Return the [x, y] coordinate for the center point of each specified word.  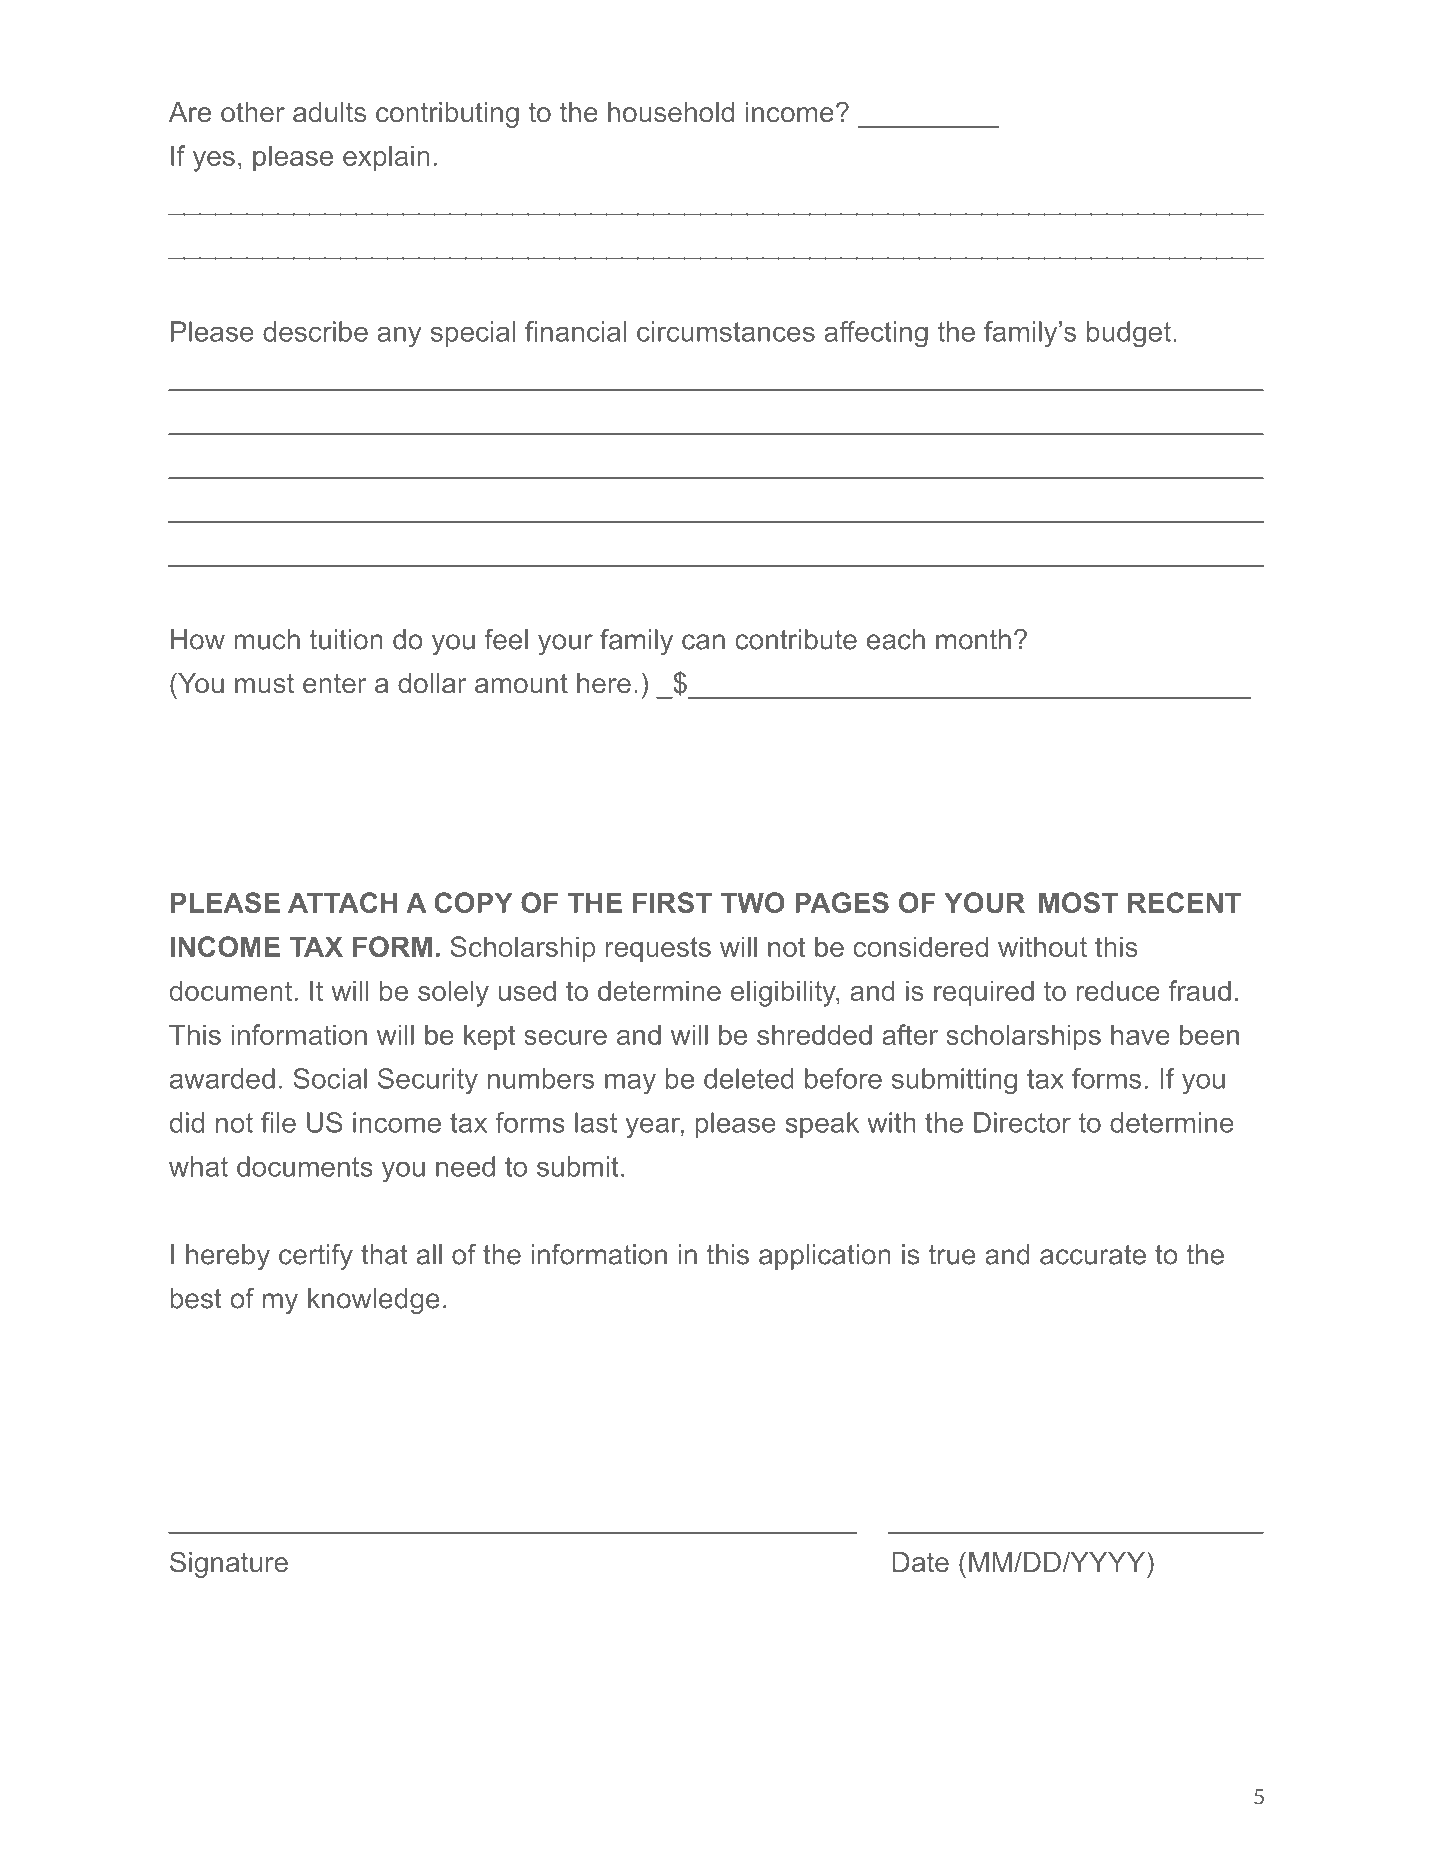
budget [1129, 334]
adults [329, 112]
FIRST [672, 902]
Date [920, 1562]
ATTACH [342, 902]
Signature [229, 1564]
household [671, 112]
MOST [1078, 902]
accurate [1093, 1255]
